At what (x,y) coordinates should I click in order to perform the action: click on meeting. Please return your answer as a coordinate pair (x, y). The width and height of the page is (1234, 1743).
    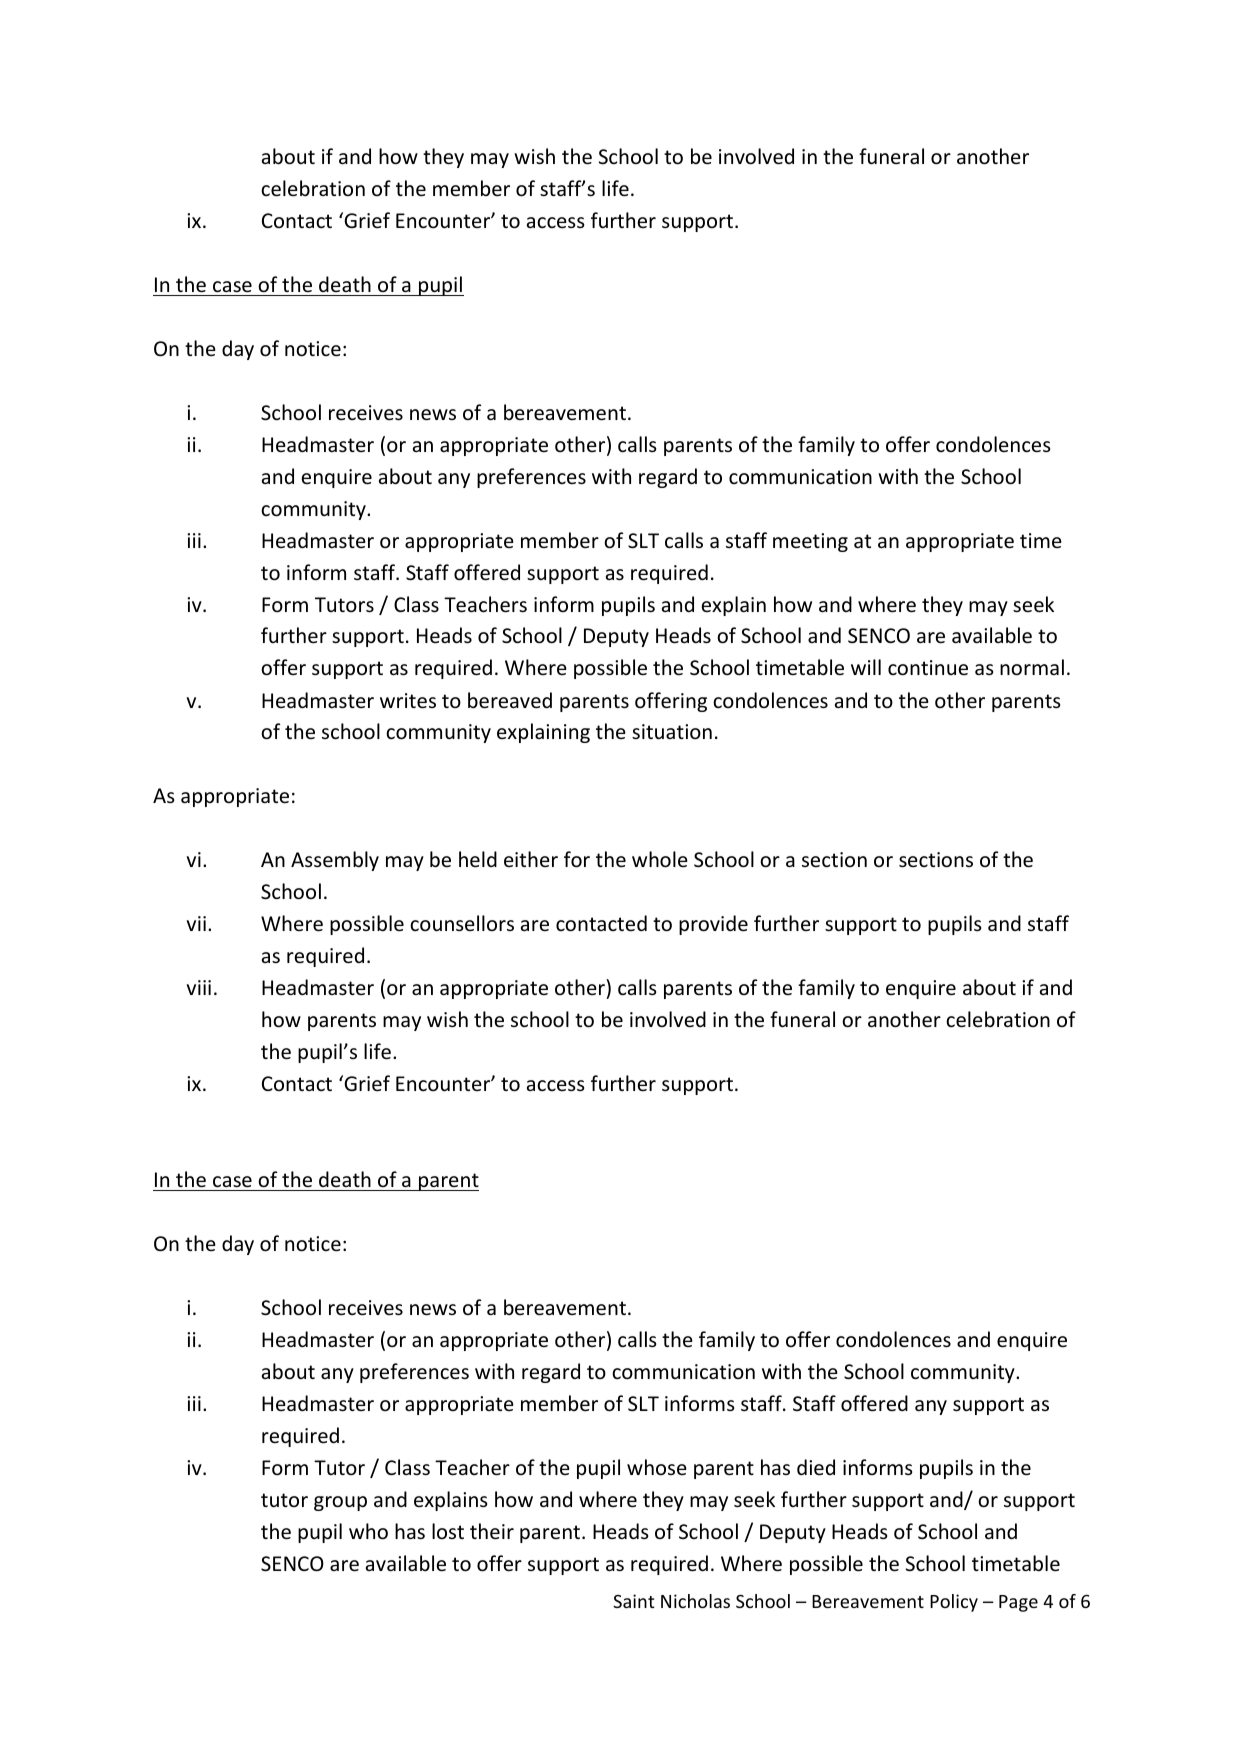
    Looking at the image, I should click on (810, 542).
